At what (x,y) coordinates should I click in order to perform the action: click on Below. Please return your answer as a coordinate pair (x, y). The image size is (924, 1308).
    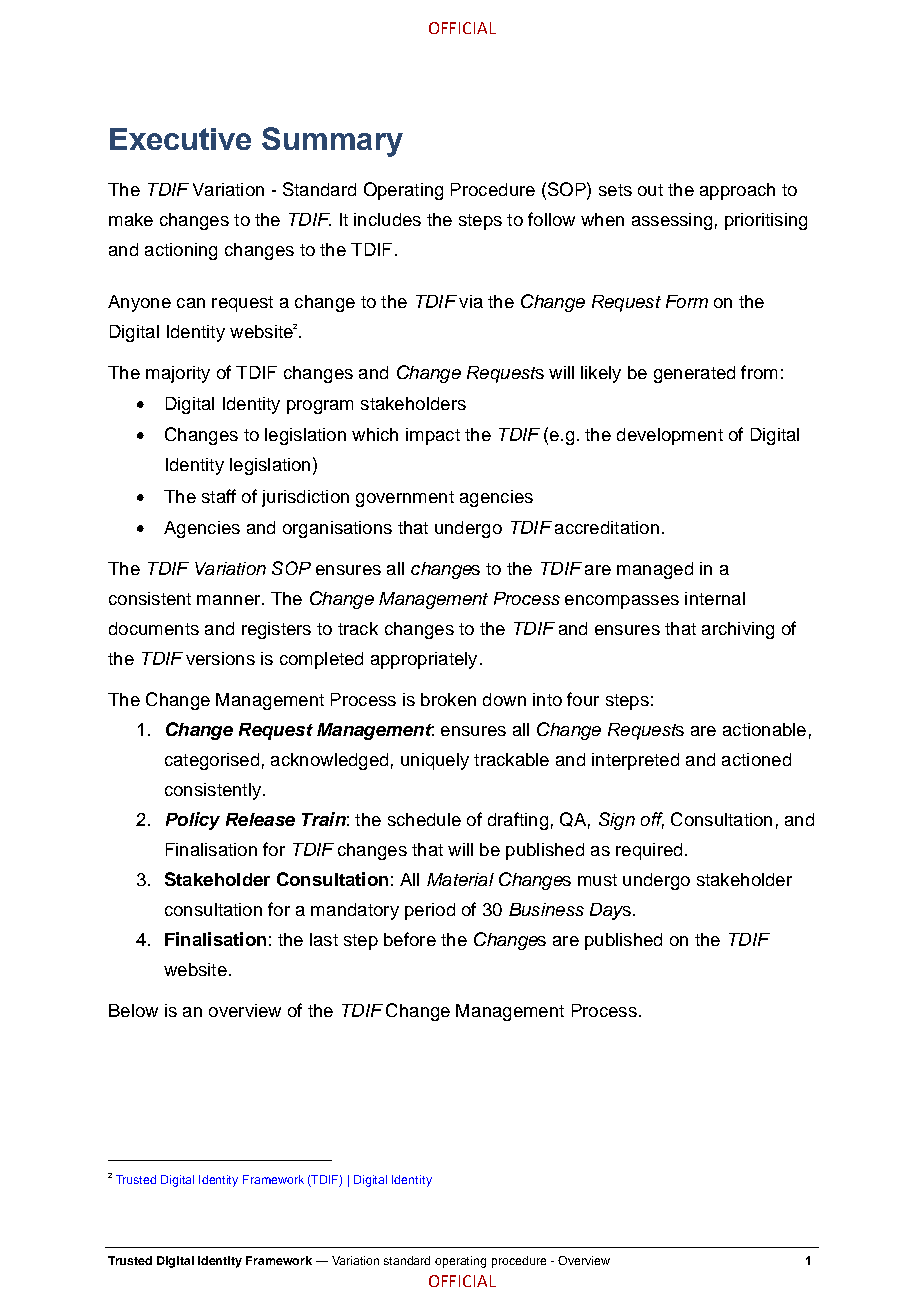
    Looking at the image, I should click on (133, 1010).
